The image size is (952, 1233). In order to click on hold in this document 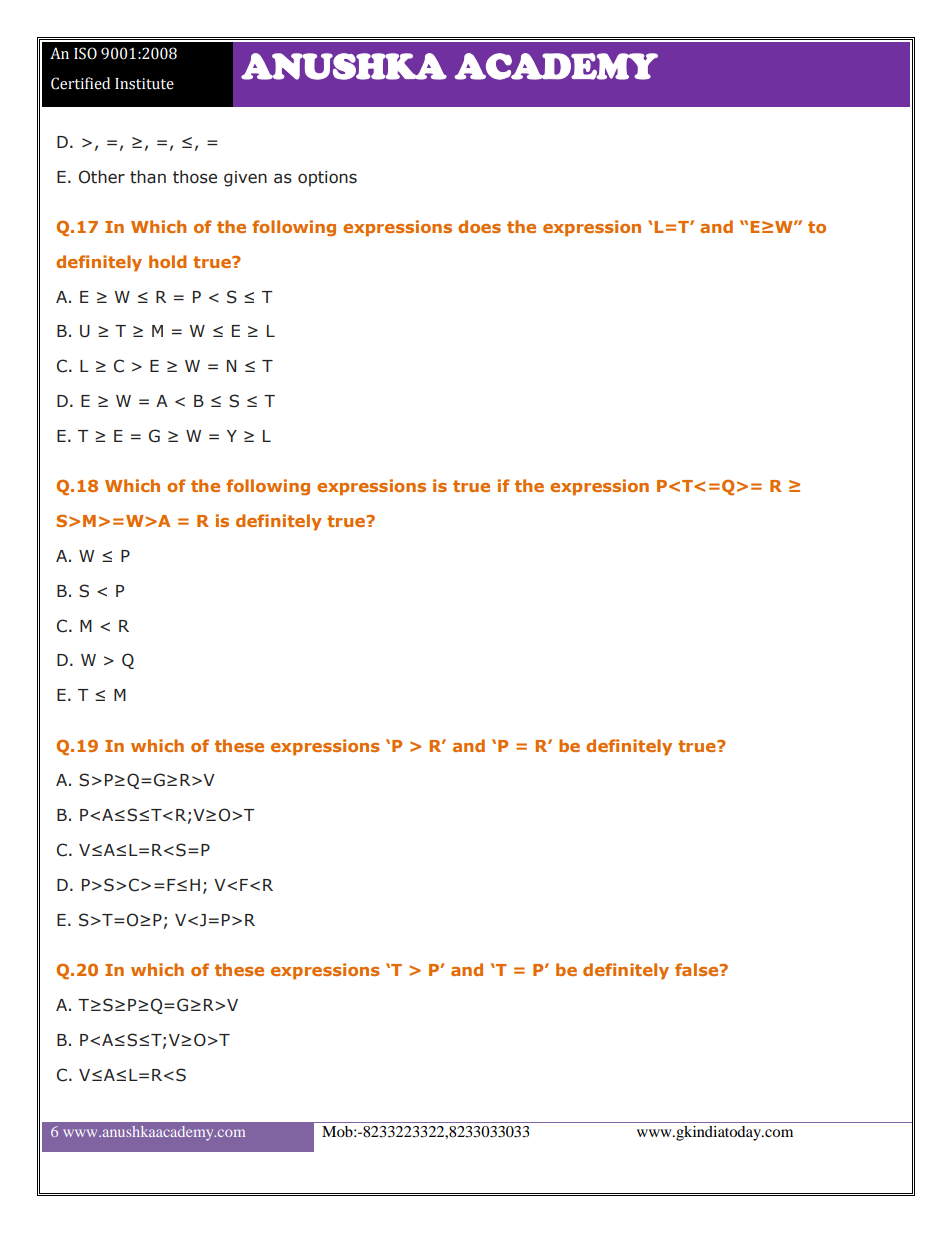, I will do `click(167, 261)`.
